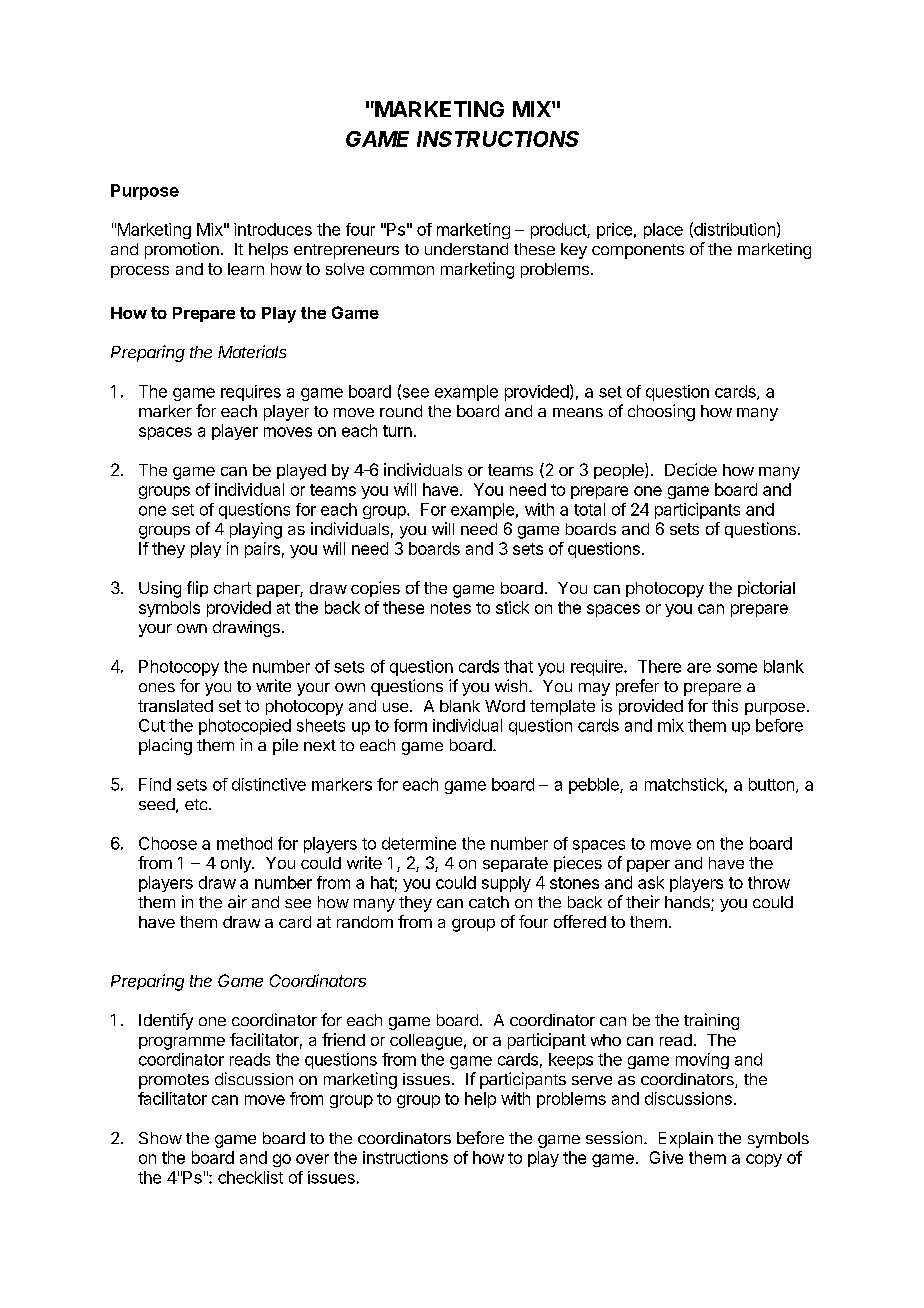 The image size is (924, 1308). What do you see at coordinates (237, 865) in the screenshot?
I see `only` at bounding box center [237, 865].
